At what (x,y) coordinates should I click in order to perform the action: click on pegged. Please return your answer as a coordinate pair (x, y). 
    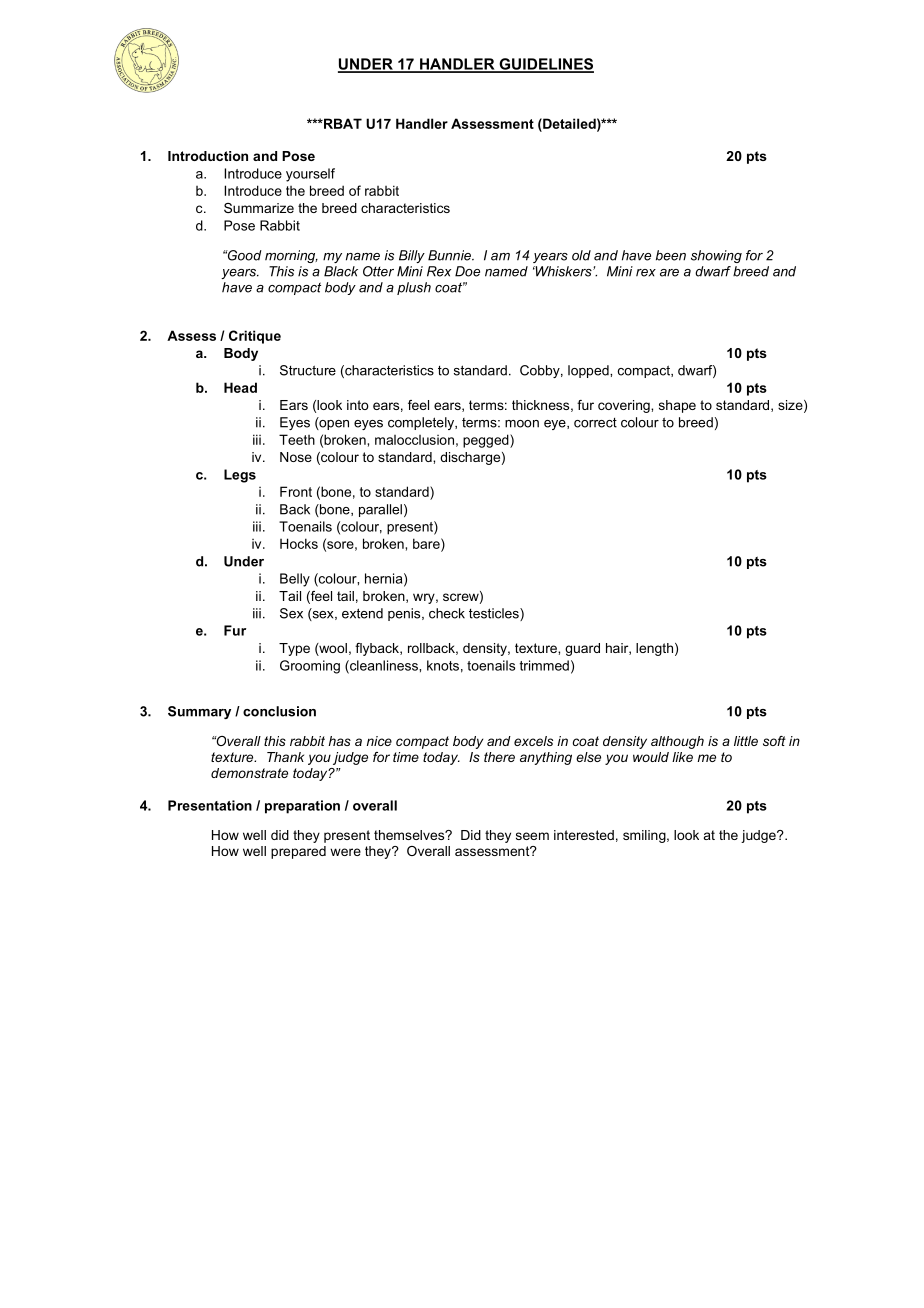
    Looking at the image, I should click on (487, 441).
